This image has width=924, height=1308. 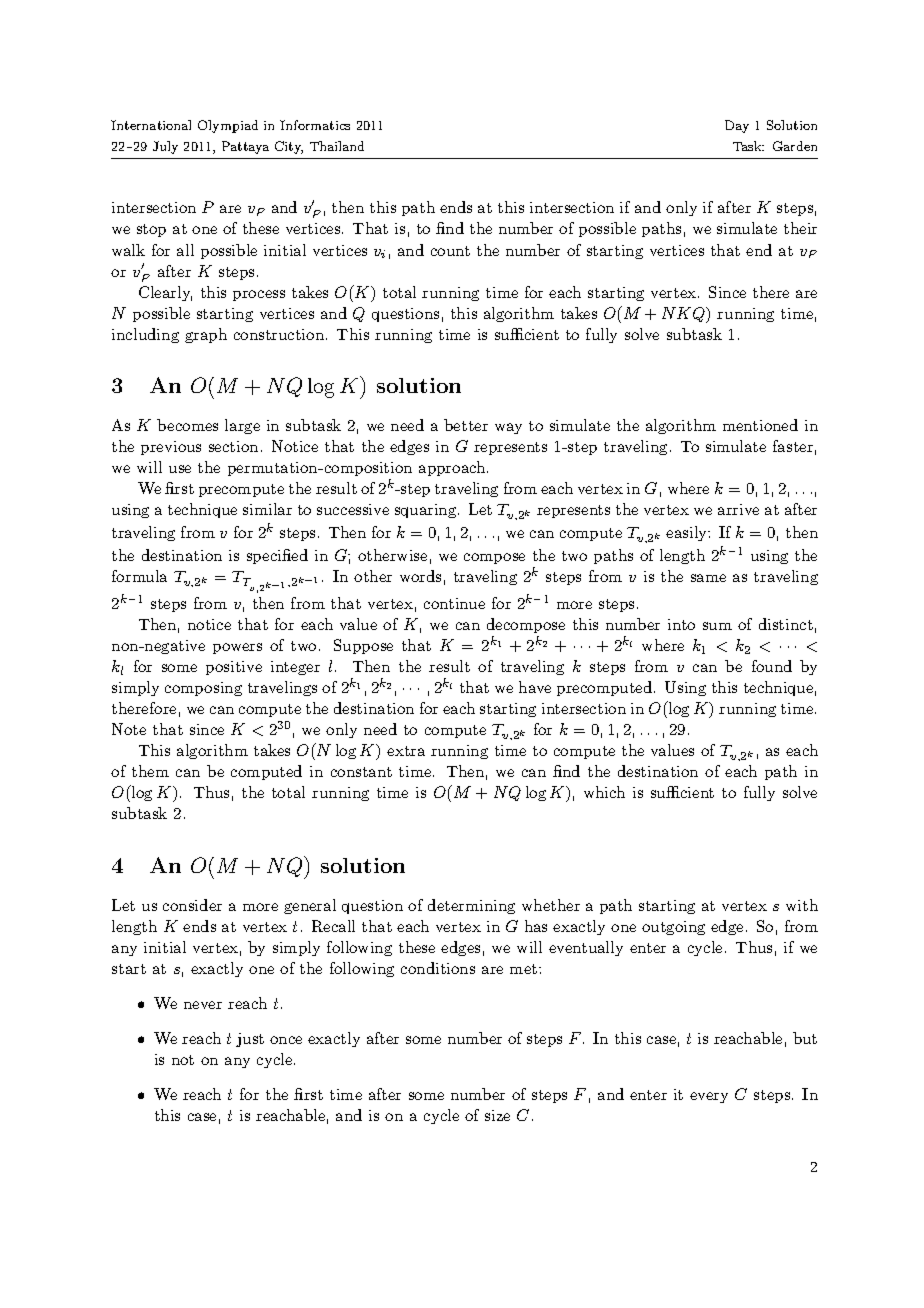 What do you see at coordinates (717, 626) in the image?
I see `sum` at bounding box center [717, 626].
